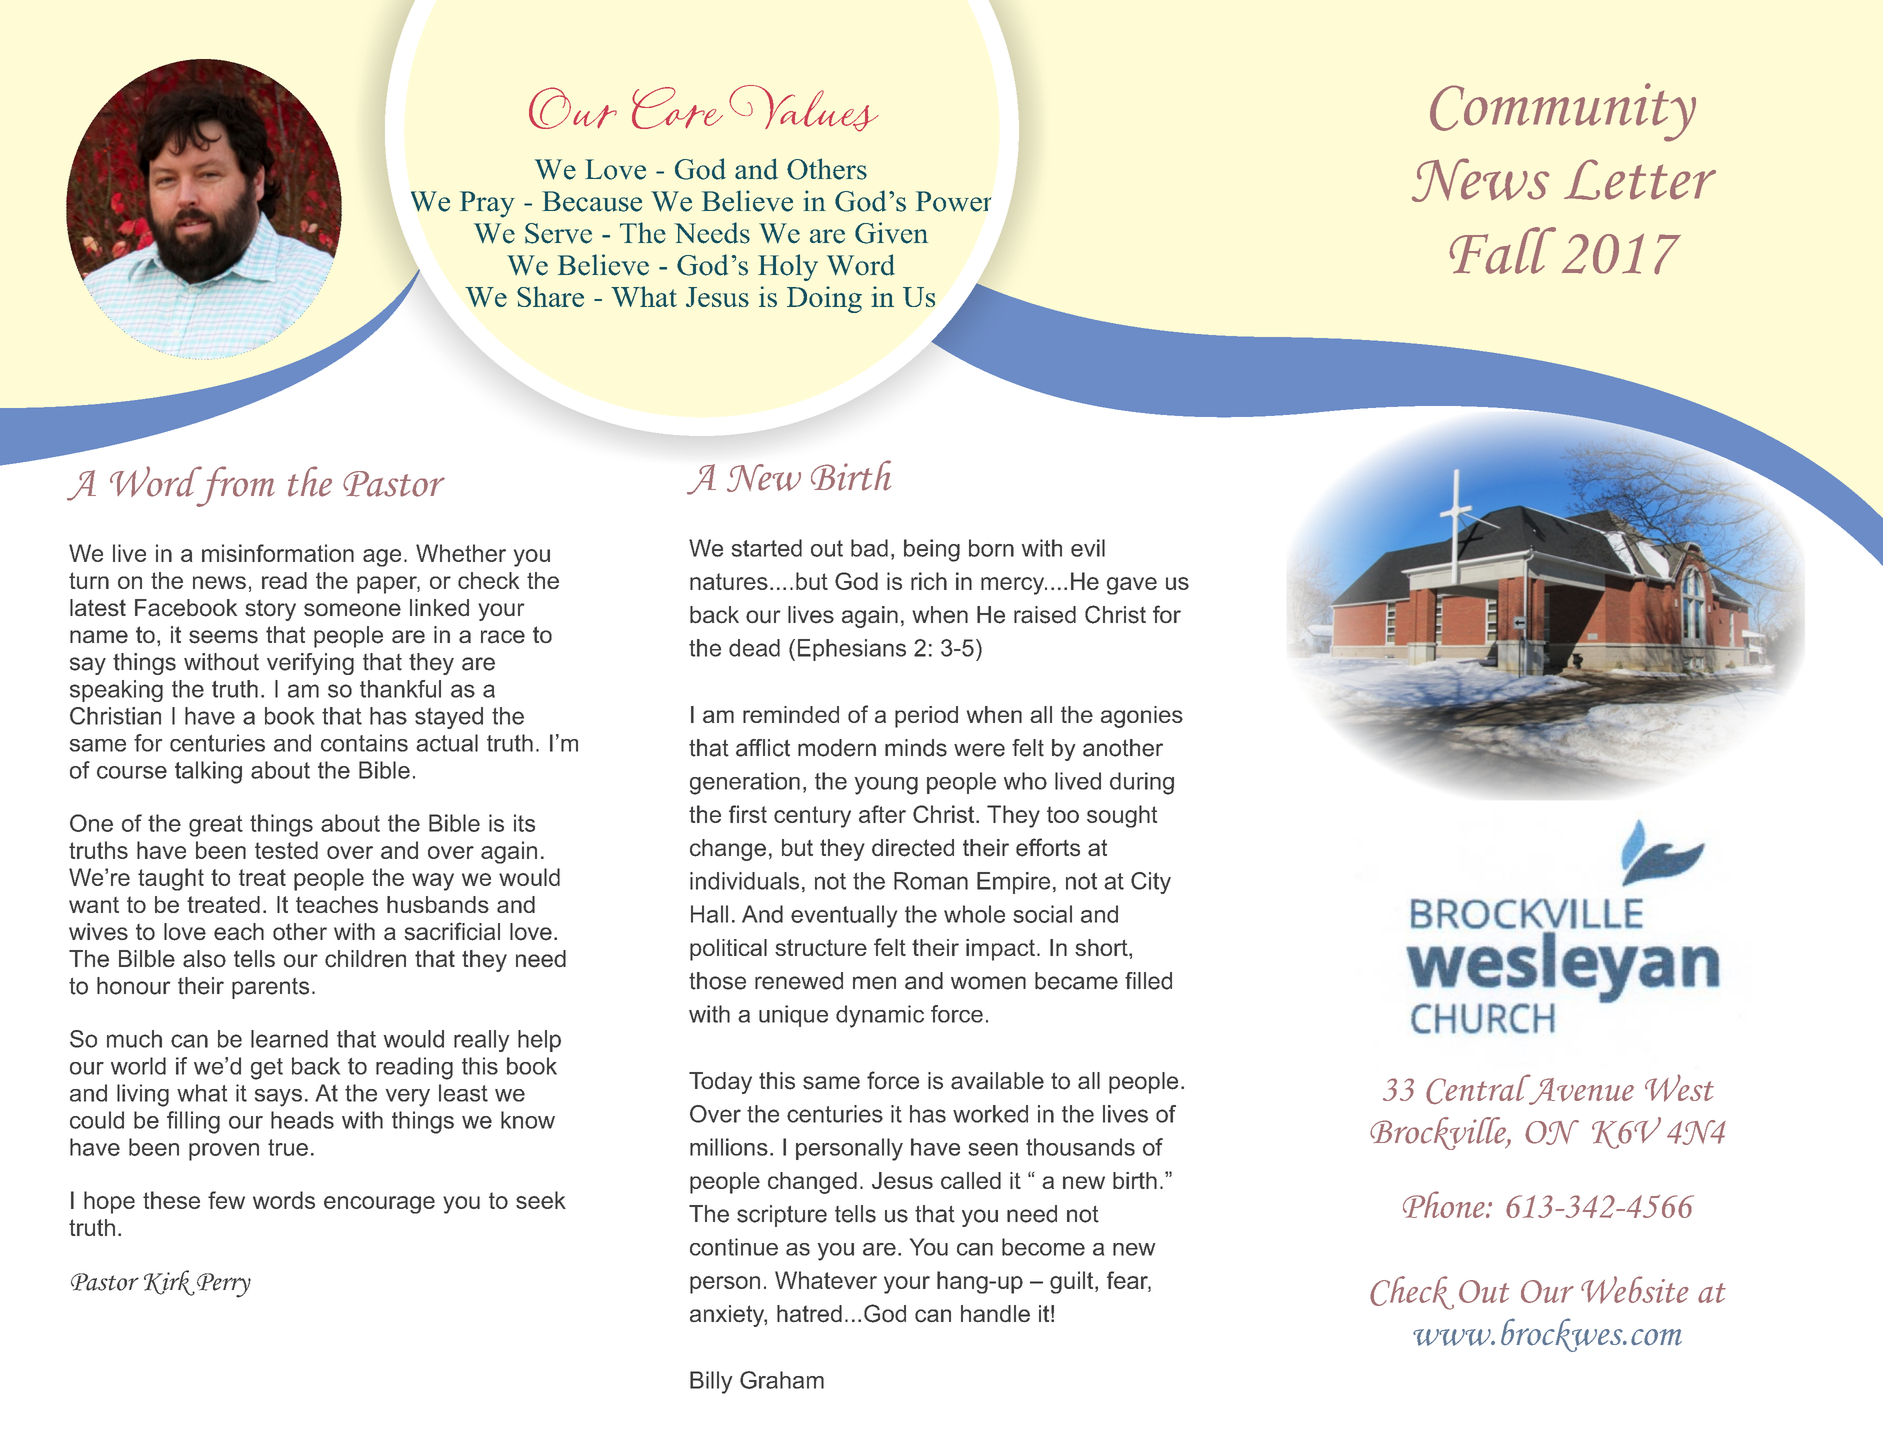 This document has height=1455, width=1883. I want to click on Website, so click(1635, 1290).
